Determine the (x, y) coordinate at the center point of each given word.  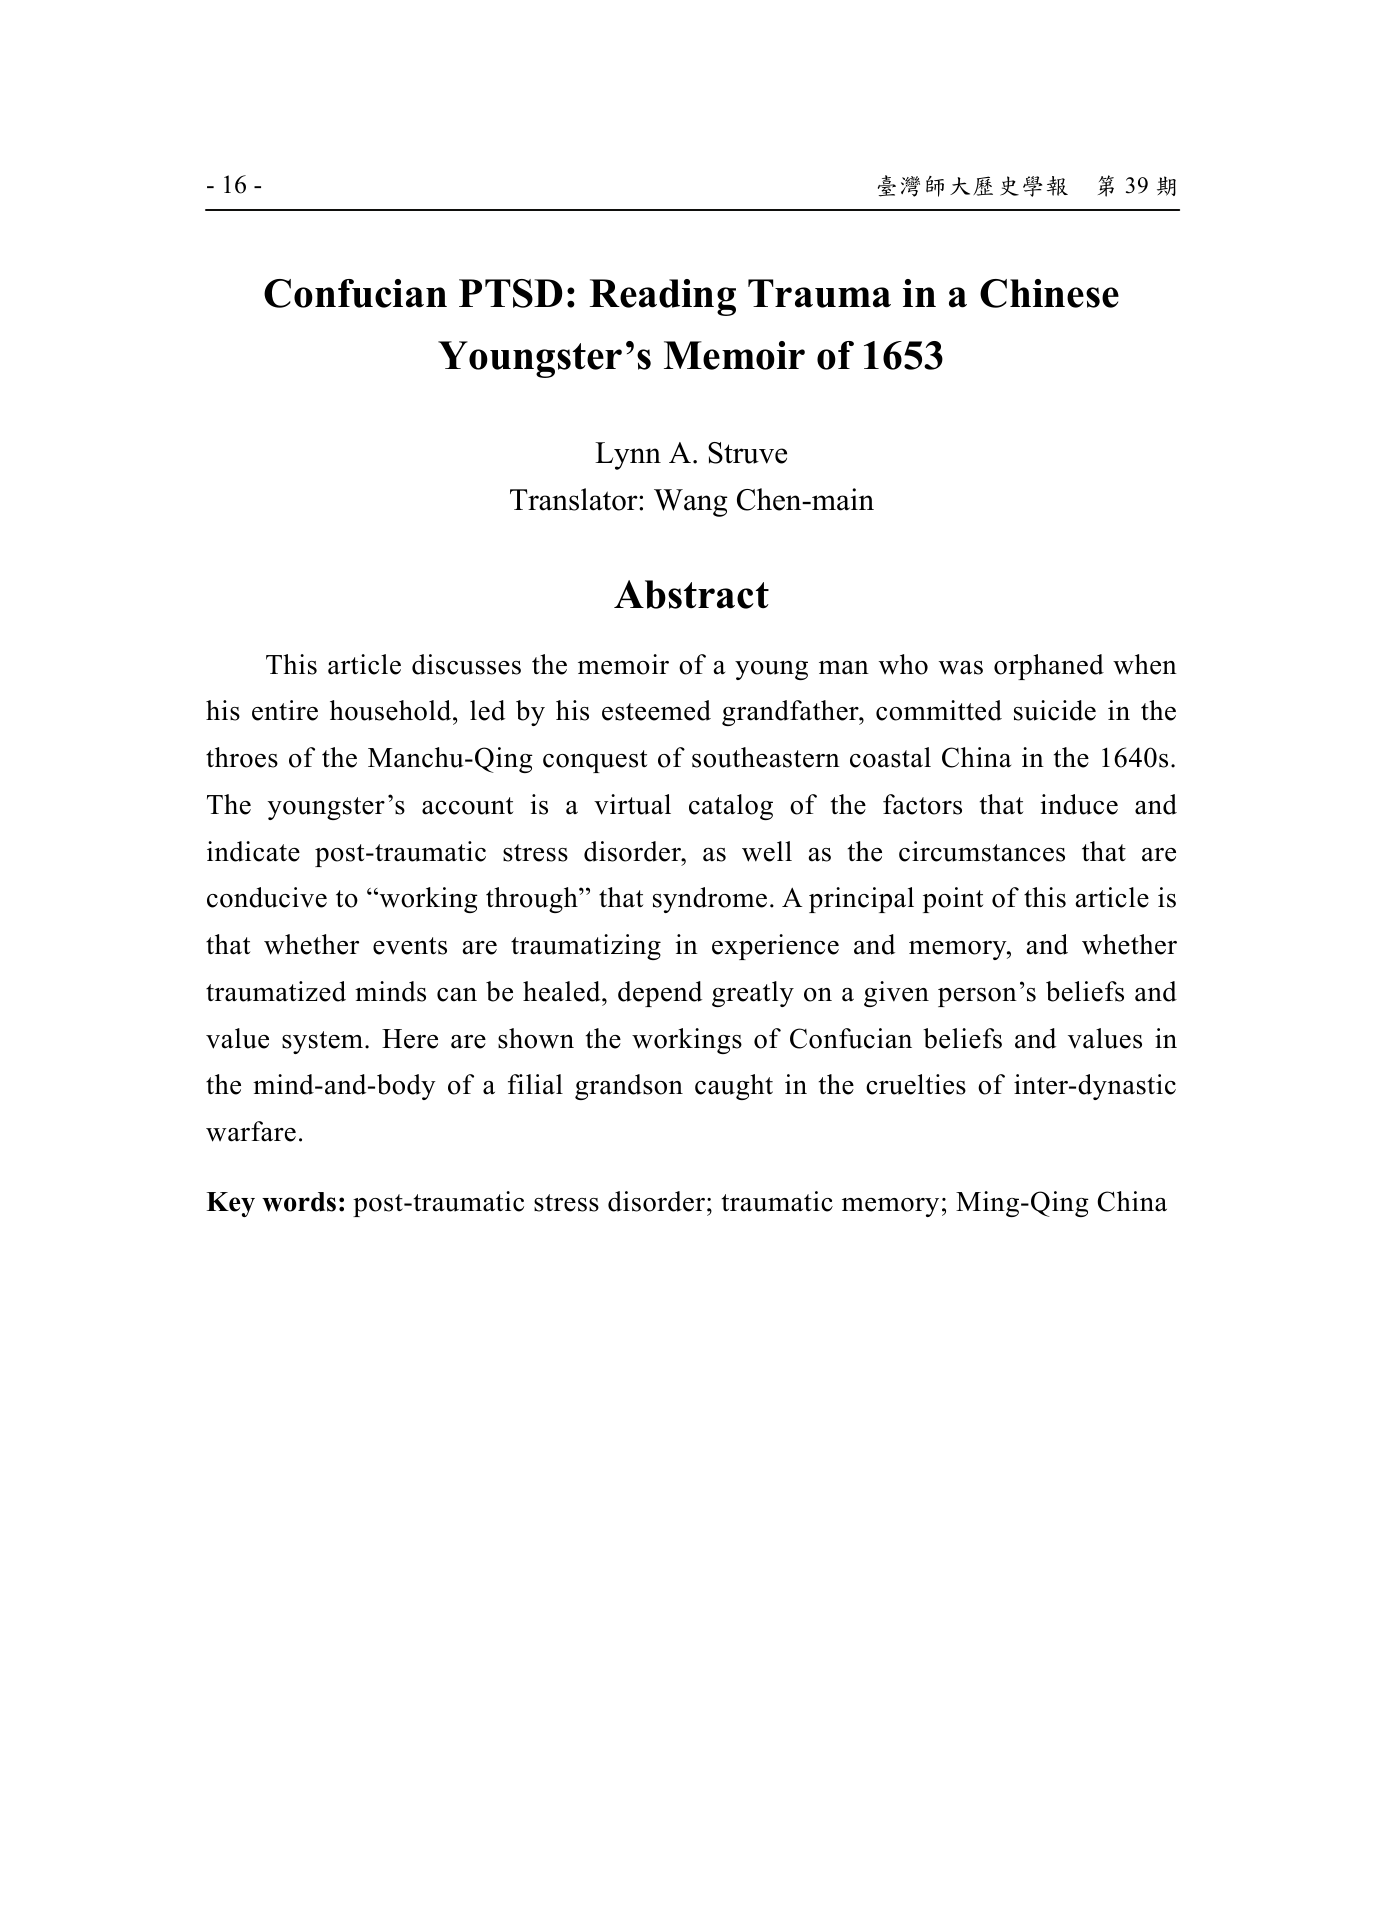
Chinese (1049, 293)
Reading (663, 297)
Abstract (691, 594)
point (953, 900)
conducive (267, 897)
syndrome (710, 900)
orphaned (1049, 667)
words (299, 1202)
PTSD (511, 293)
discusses (466, 664)
